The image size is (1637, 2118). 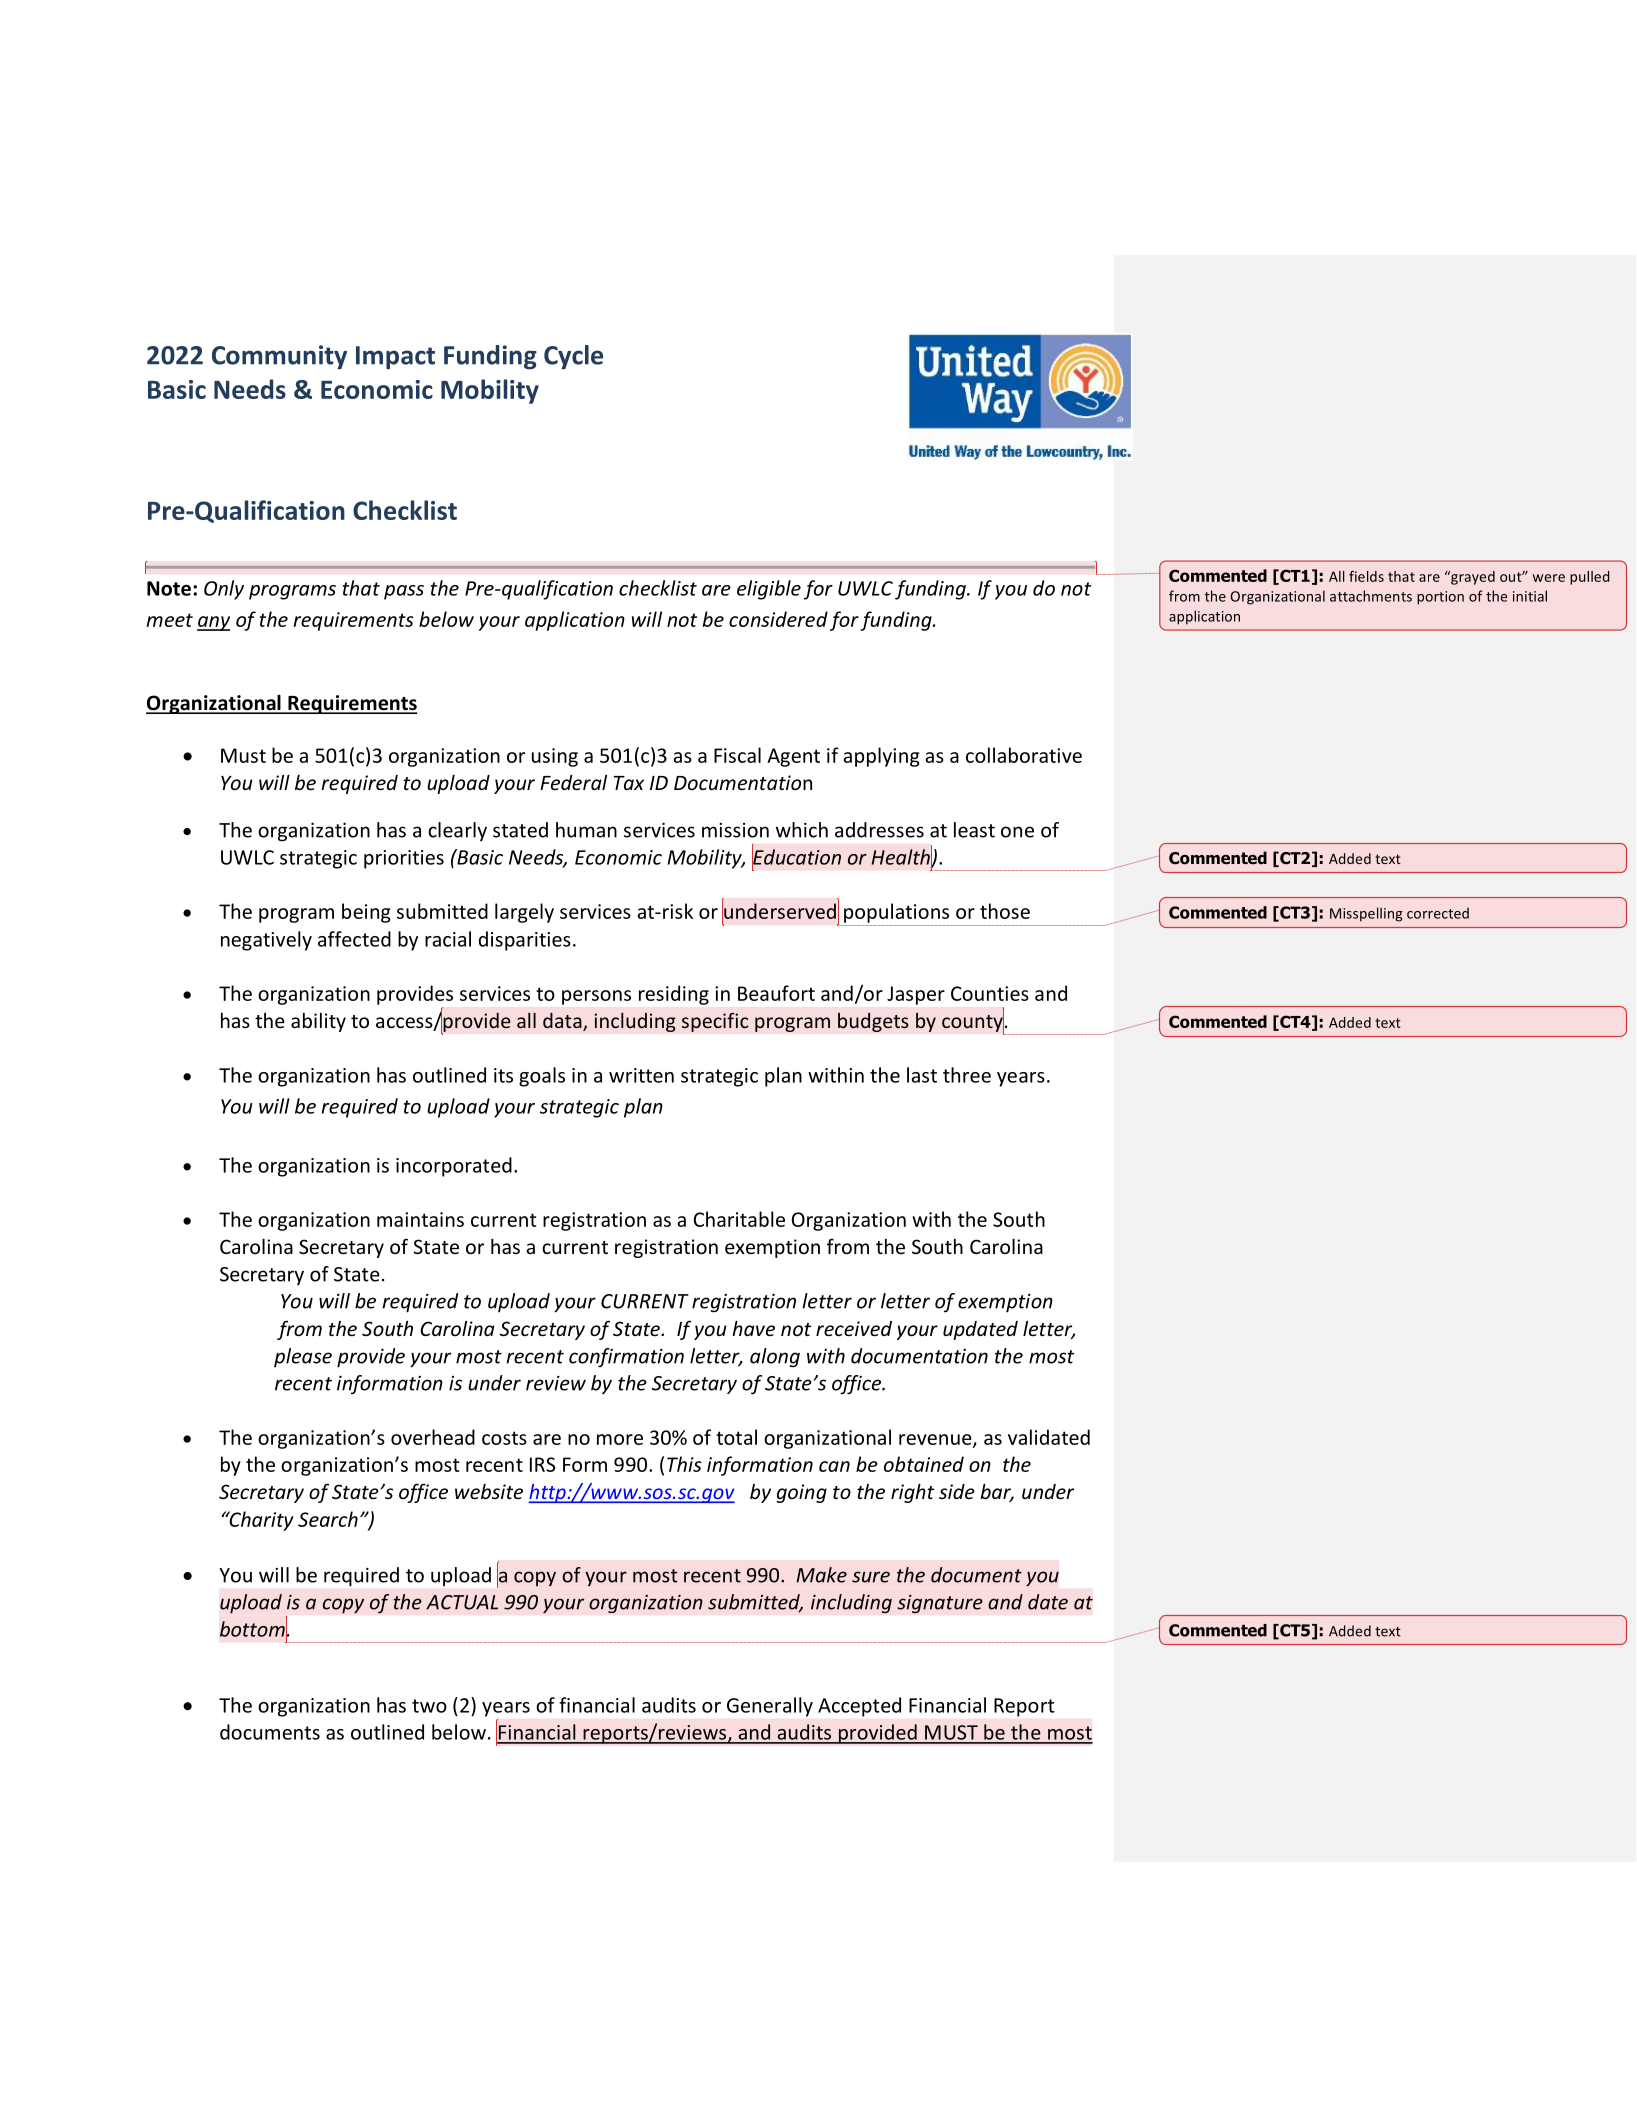 I want to click on signature, so click(x=940, y=1604).
